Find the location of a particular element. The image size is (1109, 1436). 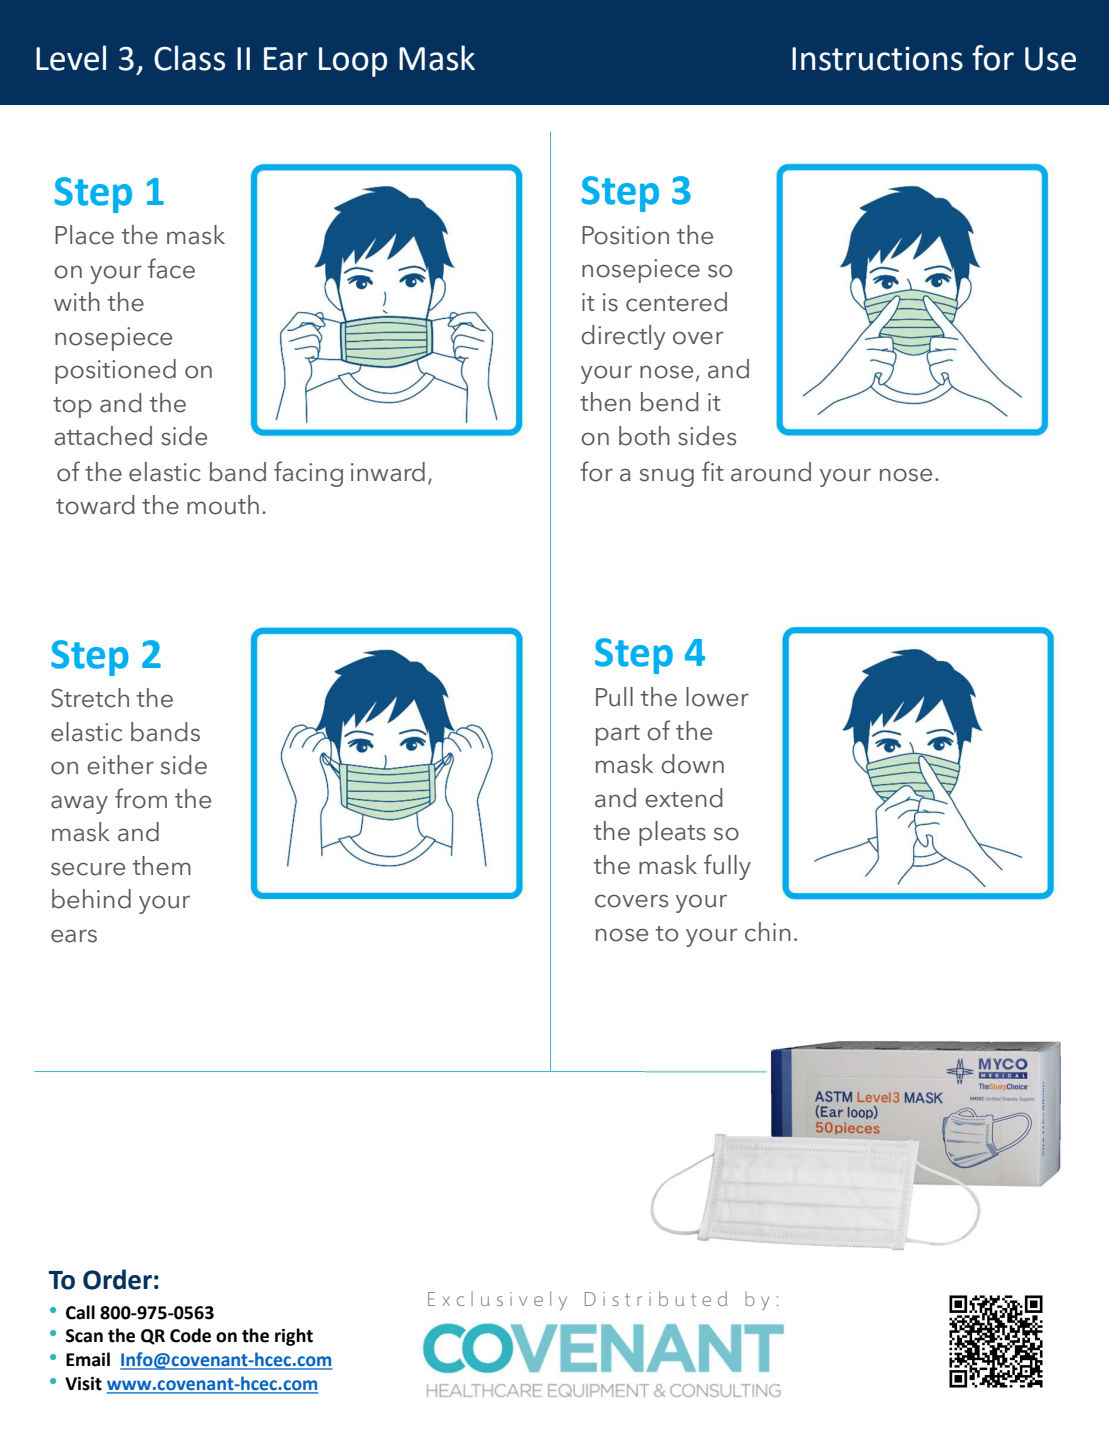

Loop is located at coordinates (353, 62).
